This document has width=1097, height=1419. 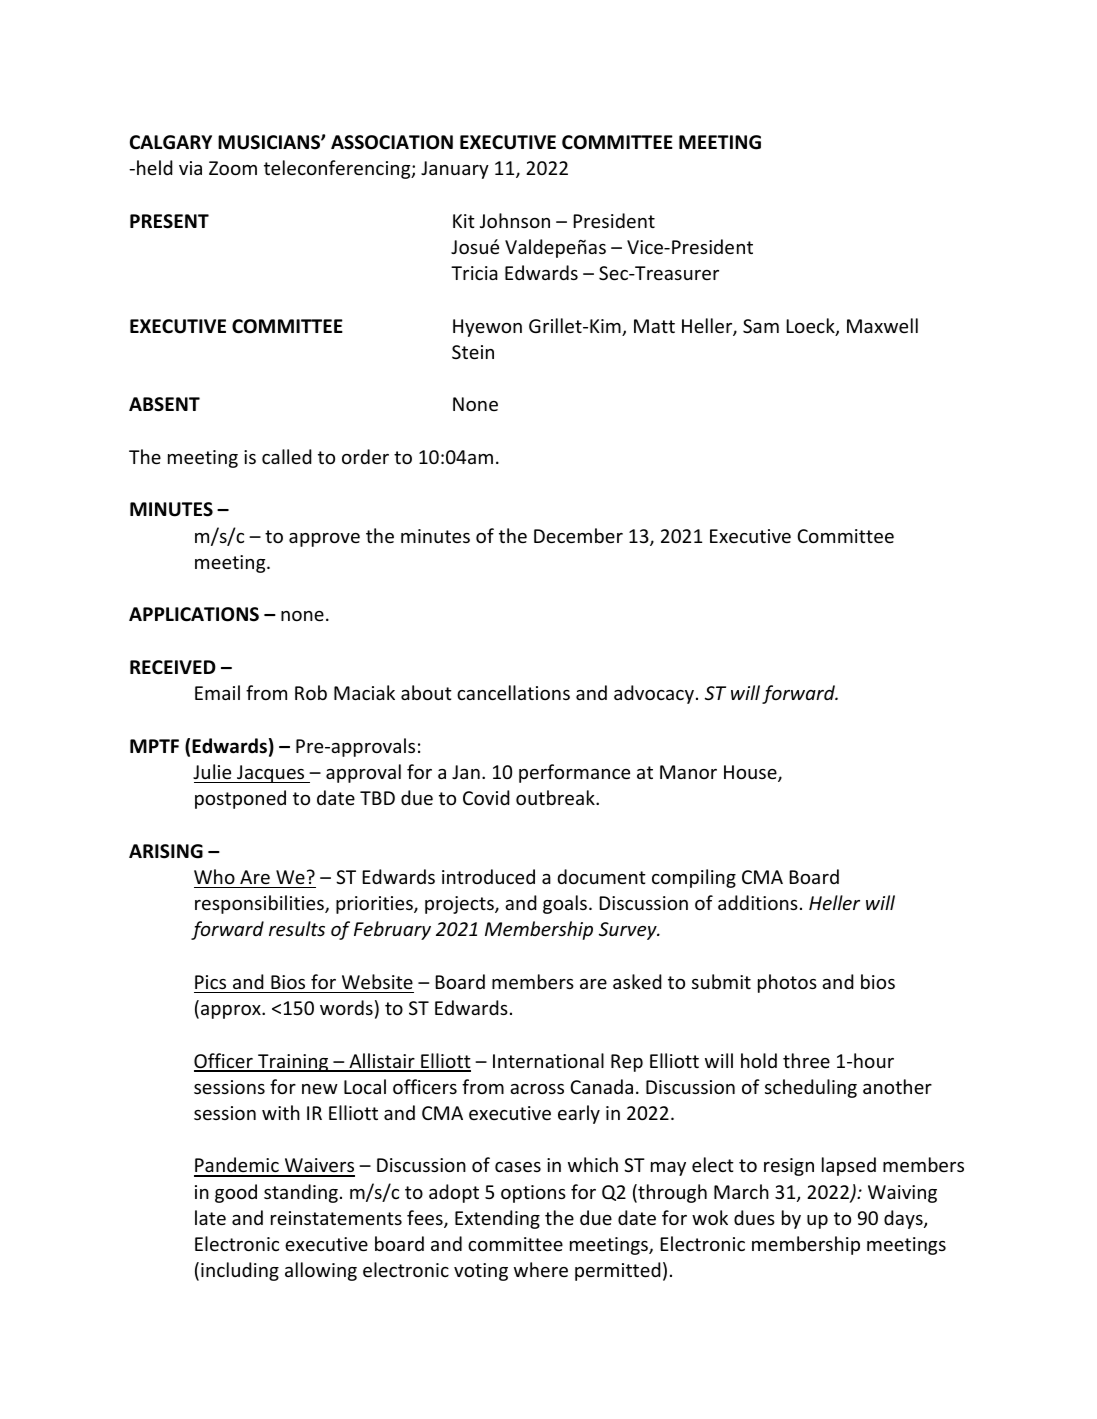 What do you see at coordinates (761, 326) in the document?
I see `Sam` at bounding box center [761, 326].
